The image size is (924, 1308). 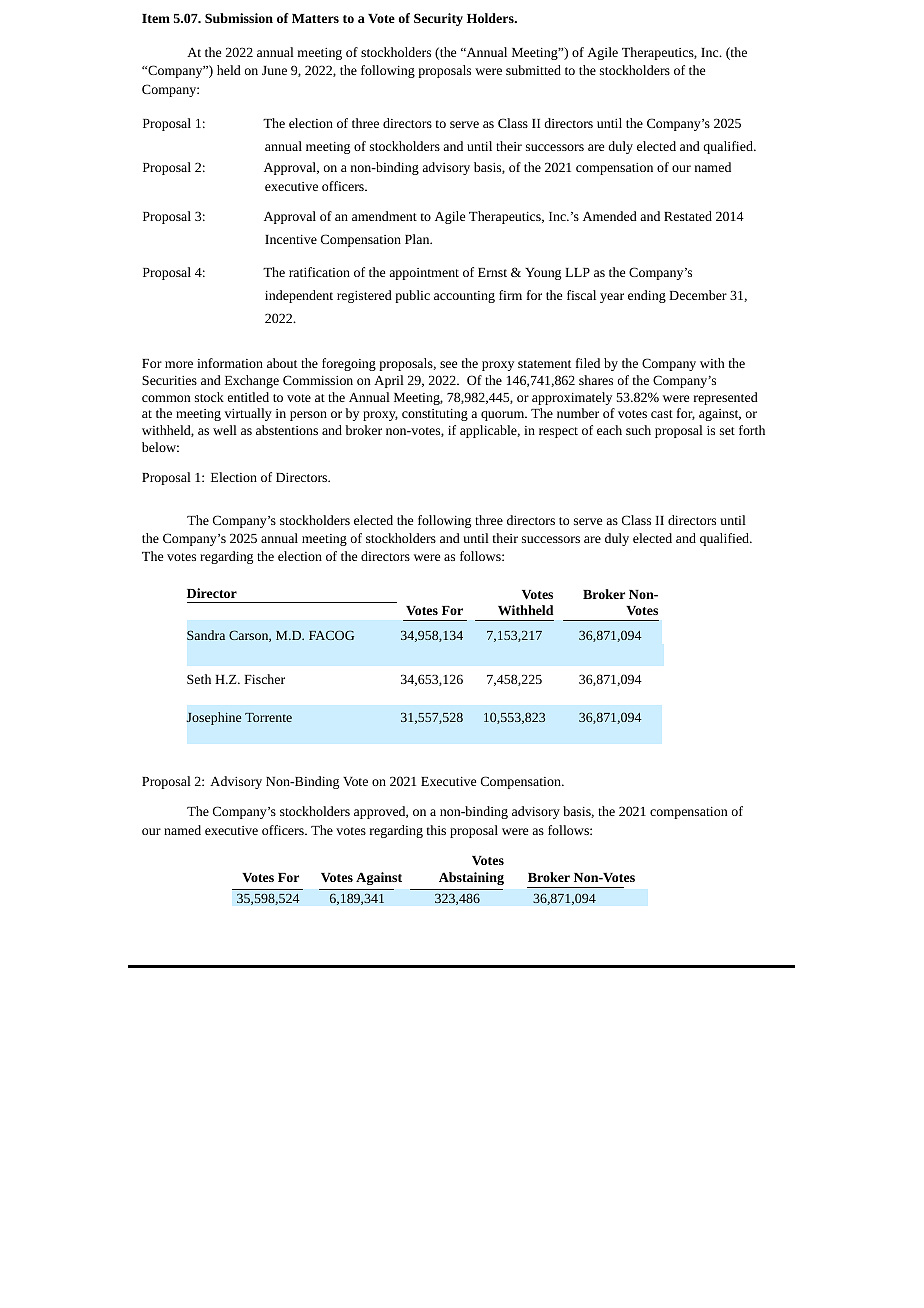 What do you see at coordinates (436, 830) in the screenshot?
I see `this` at bounding box center [436, 830].
